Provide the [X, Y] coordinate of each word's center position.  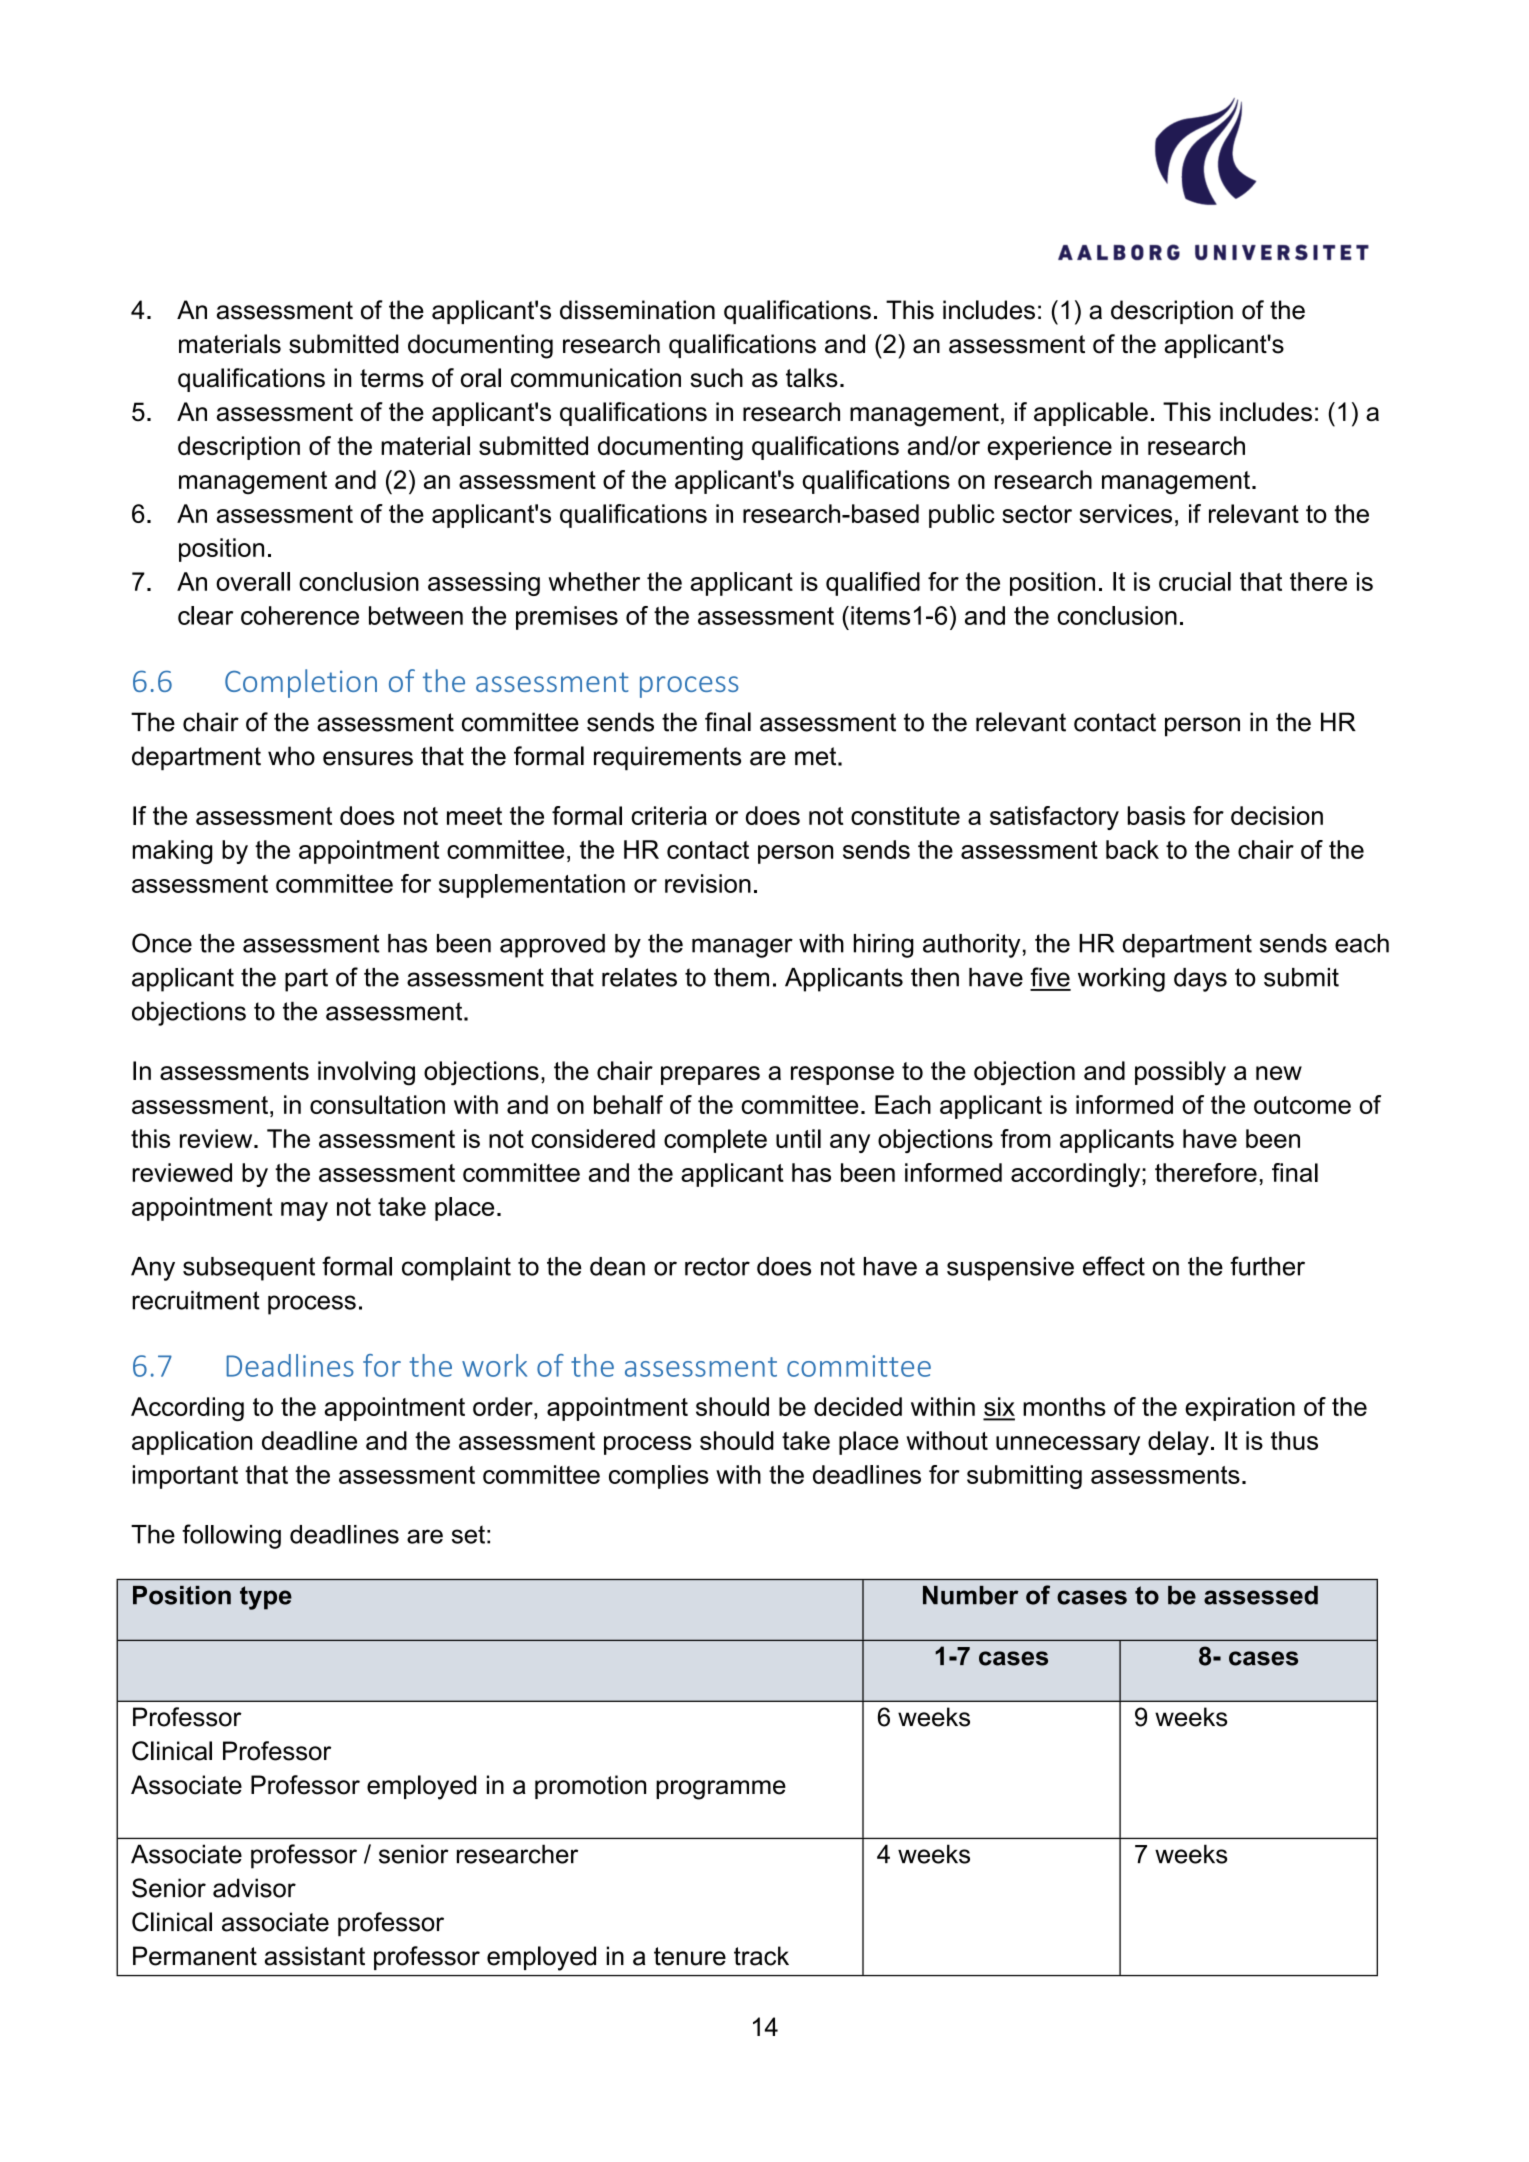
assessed [1261, 1595]
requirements [667, 758]
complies [659, 1477]
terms [392, 378]
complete [715, 1141]
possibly [1180, 1073]
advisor [254, 1888]
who [291, 756]
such [716, 378]
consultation [377, 1104]
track [761, 1956]
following [231, 1536]
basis [1156, 815]
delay [1178, 1443]
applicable [1091, 414]
